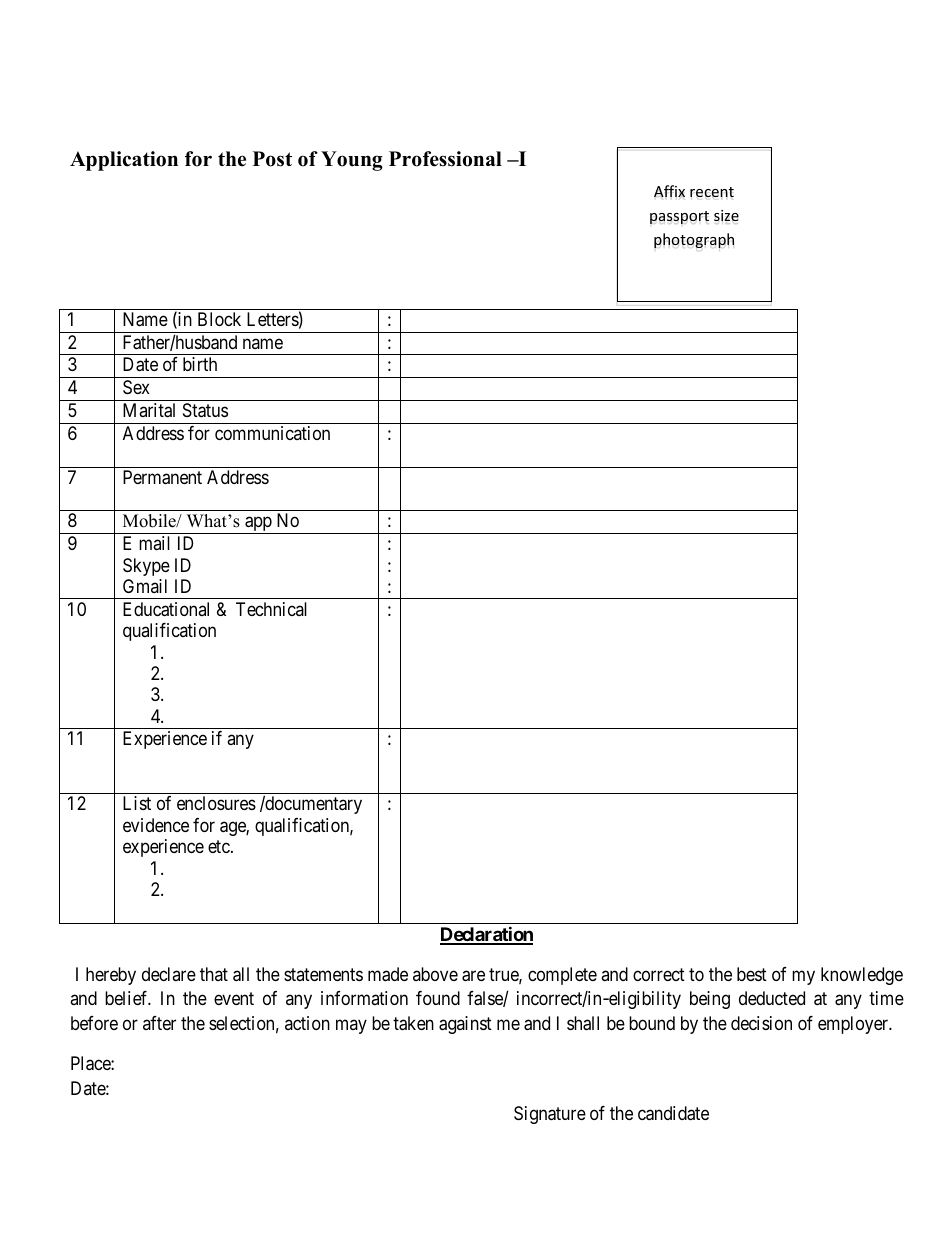 This page has height=1233, width=952. I want to click on Technical, so click(271, 609).
